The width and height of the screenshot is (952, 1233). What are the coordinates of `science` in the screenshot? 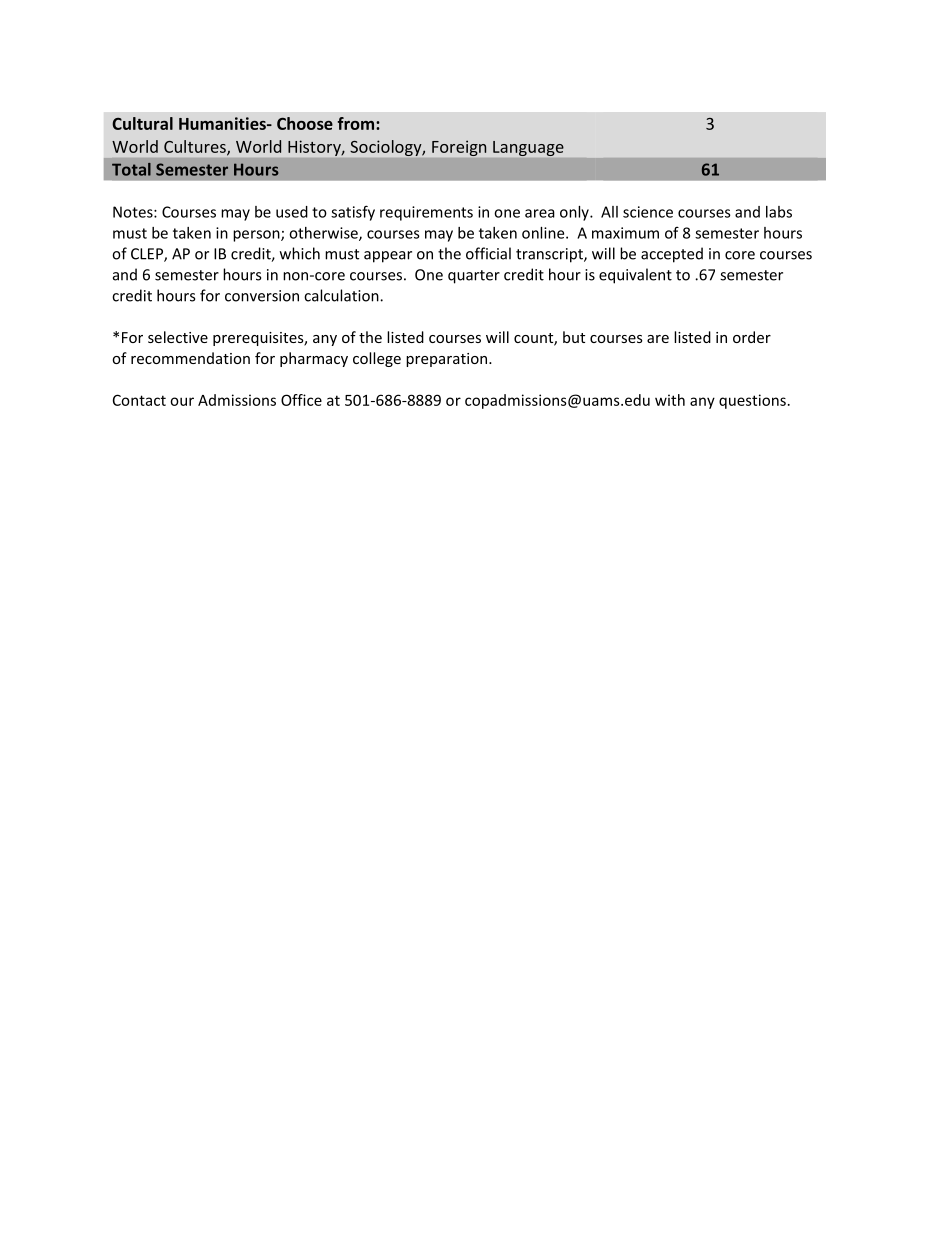 It's located at (648, 212).
